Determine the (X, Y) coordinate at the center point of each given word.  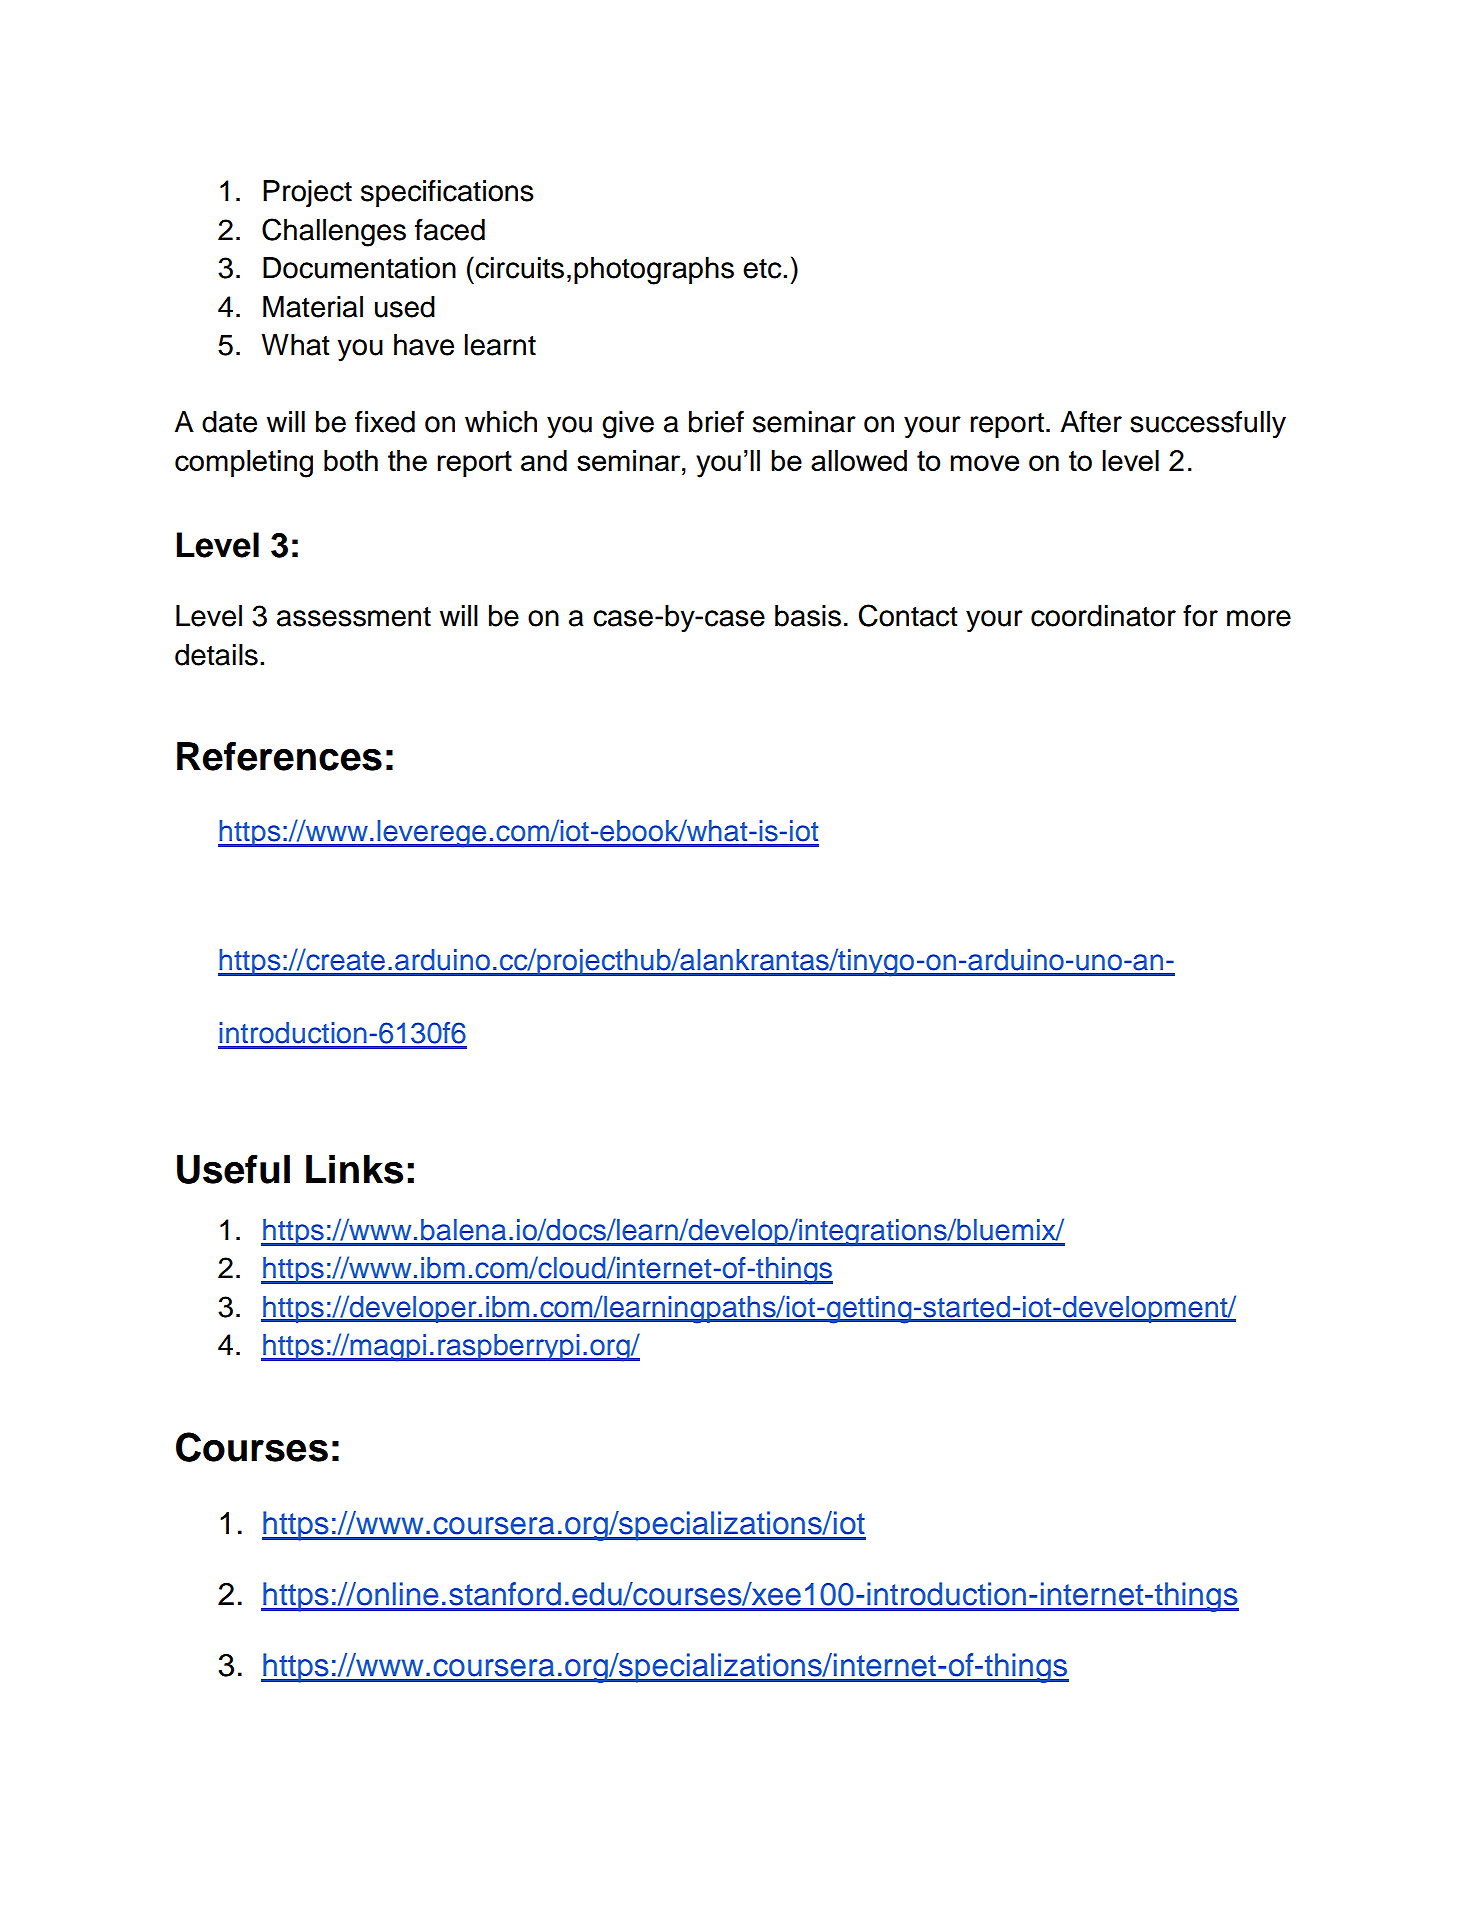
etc (763, 269)
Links (354, 1169)
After (1091, 422)
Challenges (334, 232)
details (216, 655)
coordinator (1103, 616)
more (1259, 618)
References (279, 756)
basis (808, 616)
